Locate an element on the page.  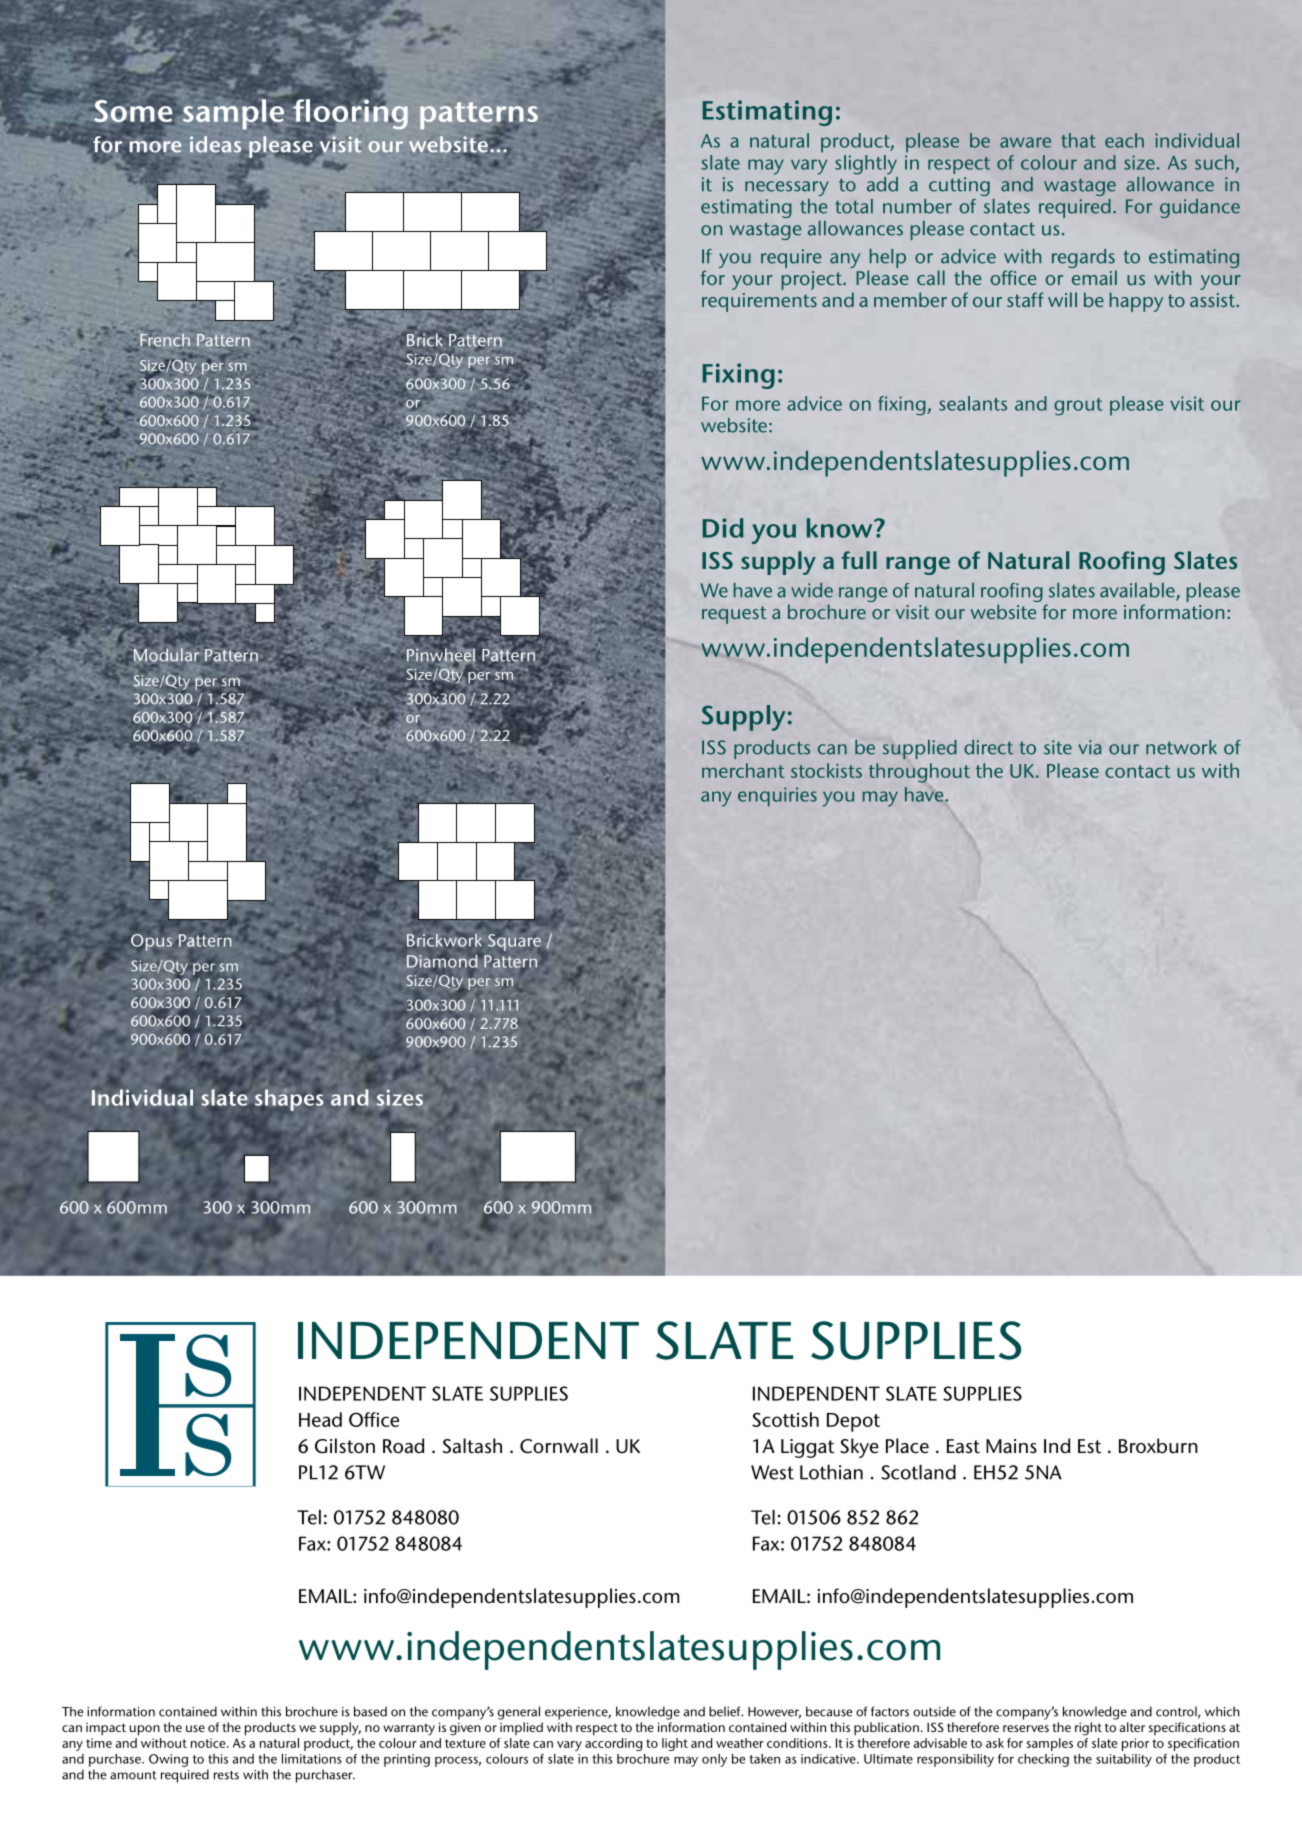
shapes is located at coordinates (289, 1100).
